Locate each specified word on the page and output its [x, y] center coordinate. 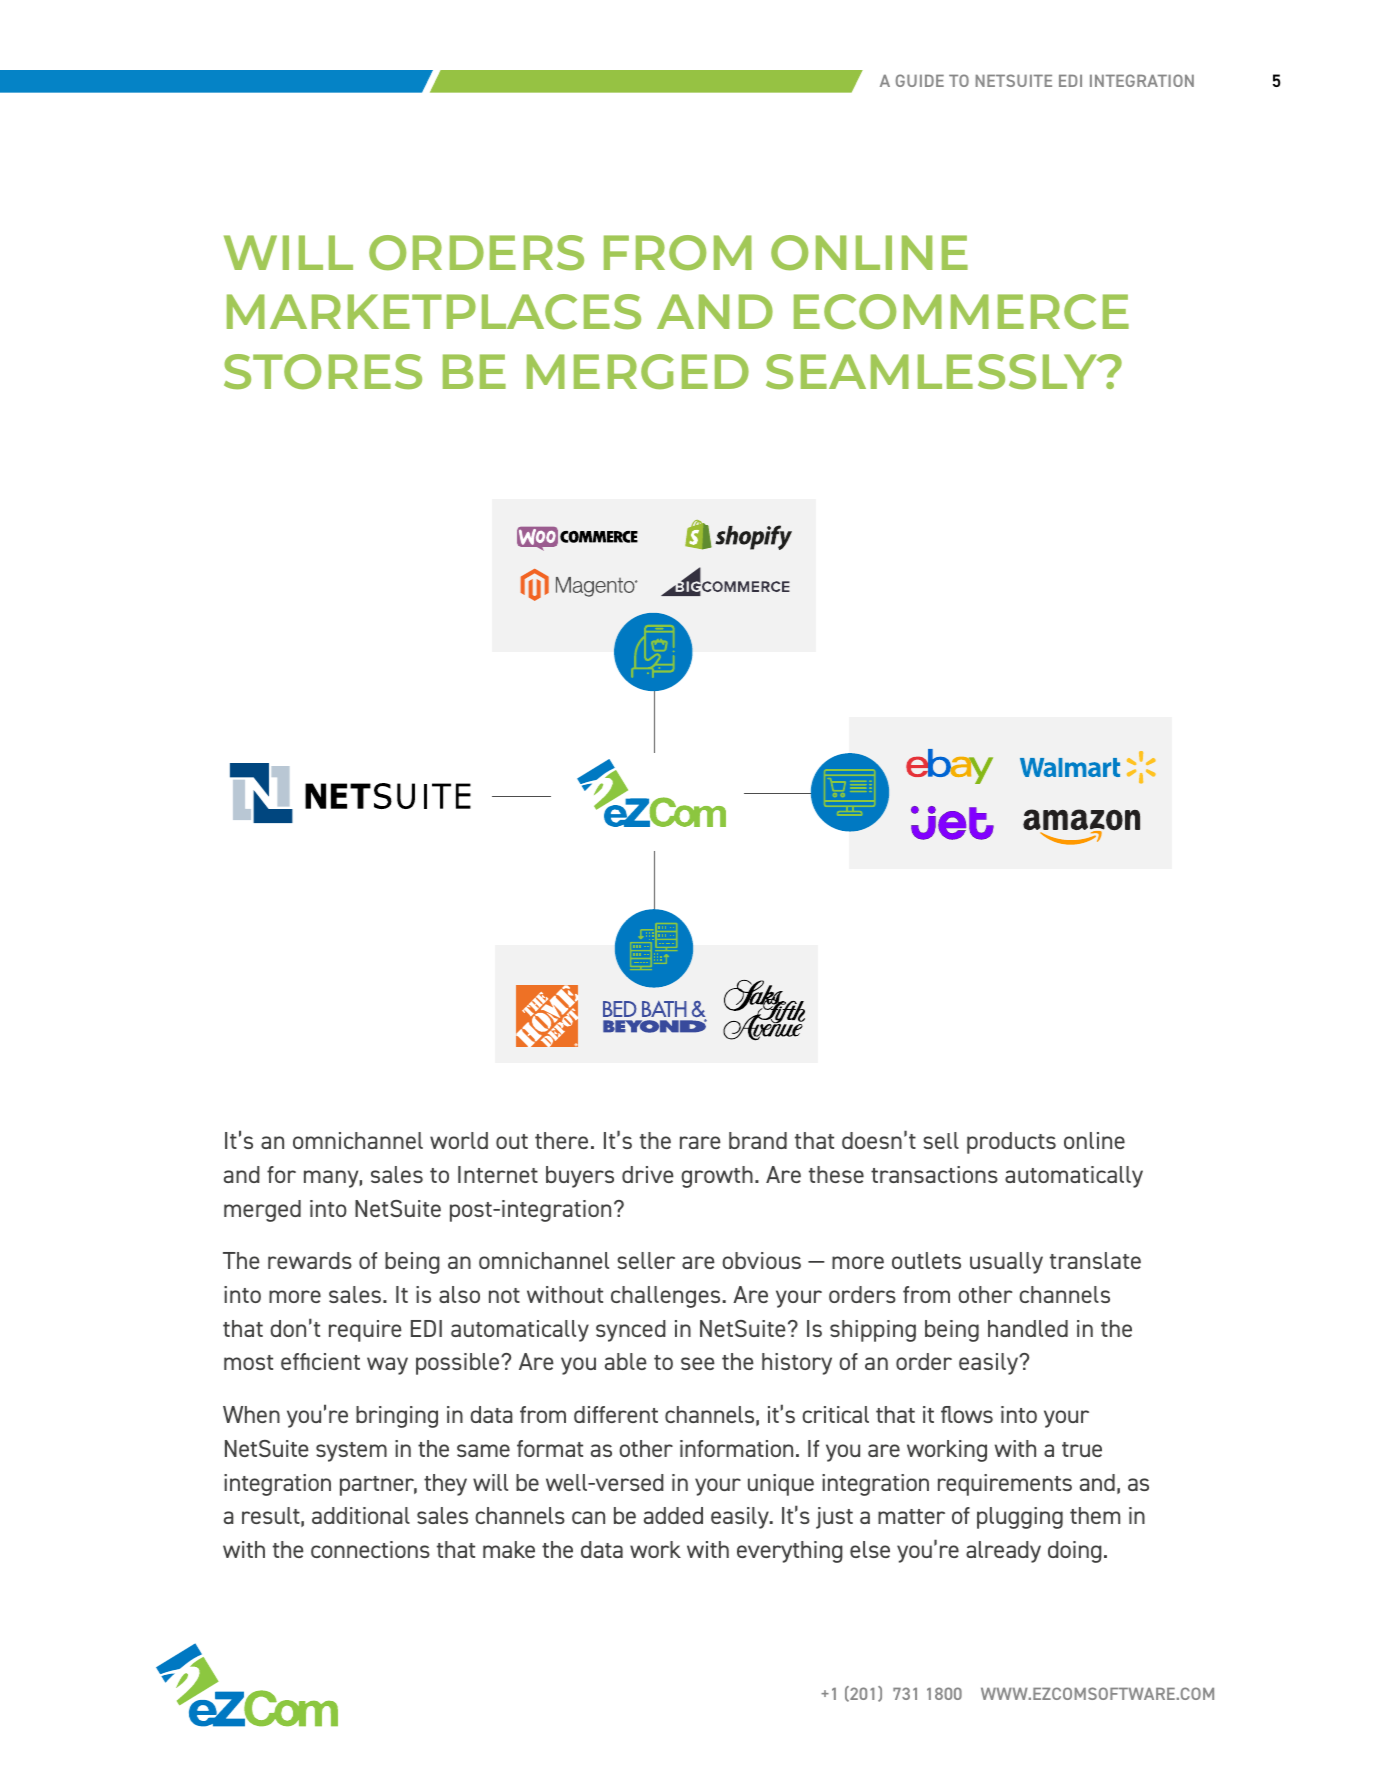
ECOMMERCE [961, 312]
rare [700, 1142]
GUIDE [920, 80]
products [1011, 1143]
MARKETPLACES [434, 312]
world [459, 1140]
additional [361, 1515]
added [673, 1515]
